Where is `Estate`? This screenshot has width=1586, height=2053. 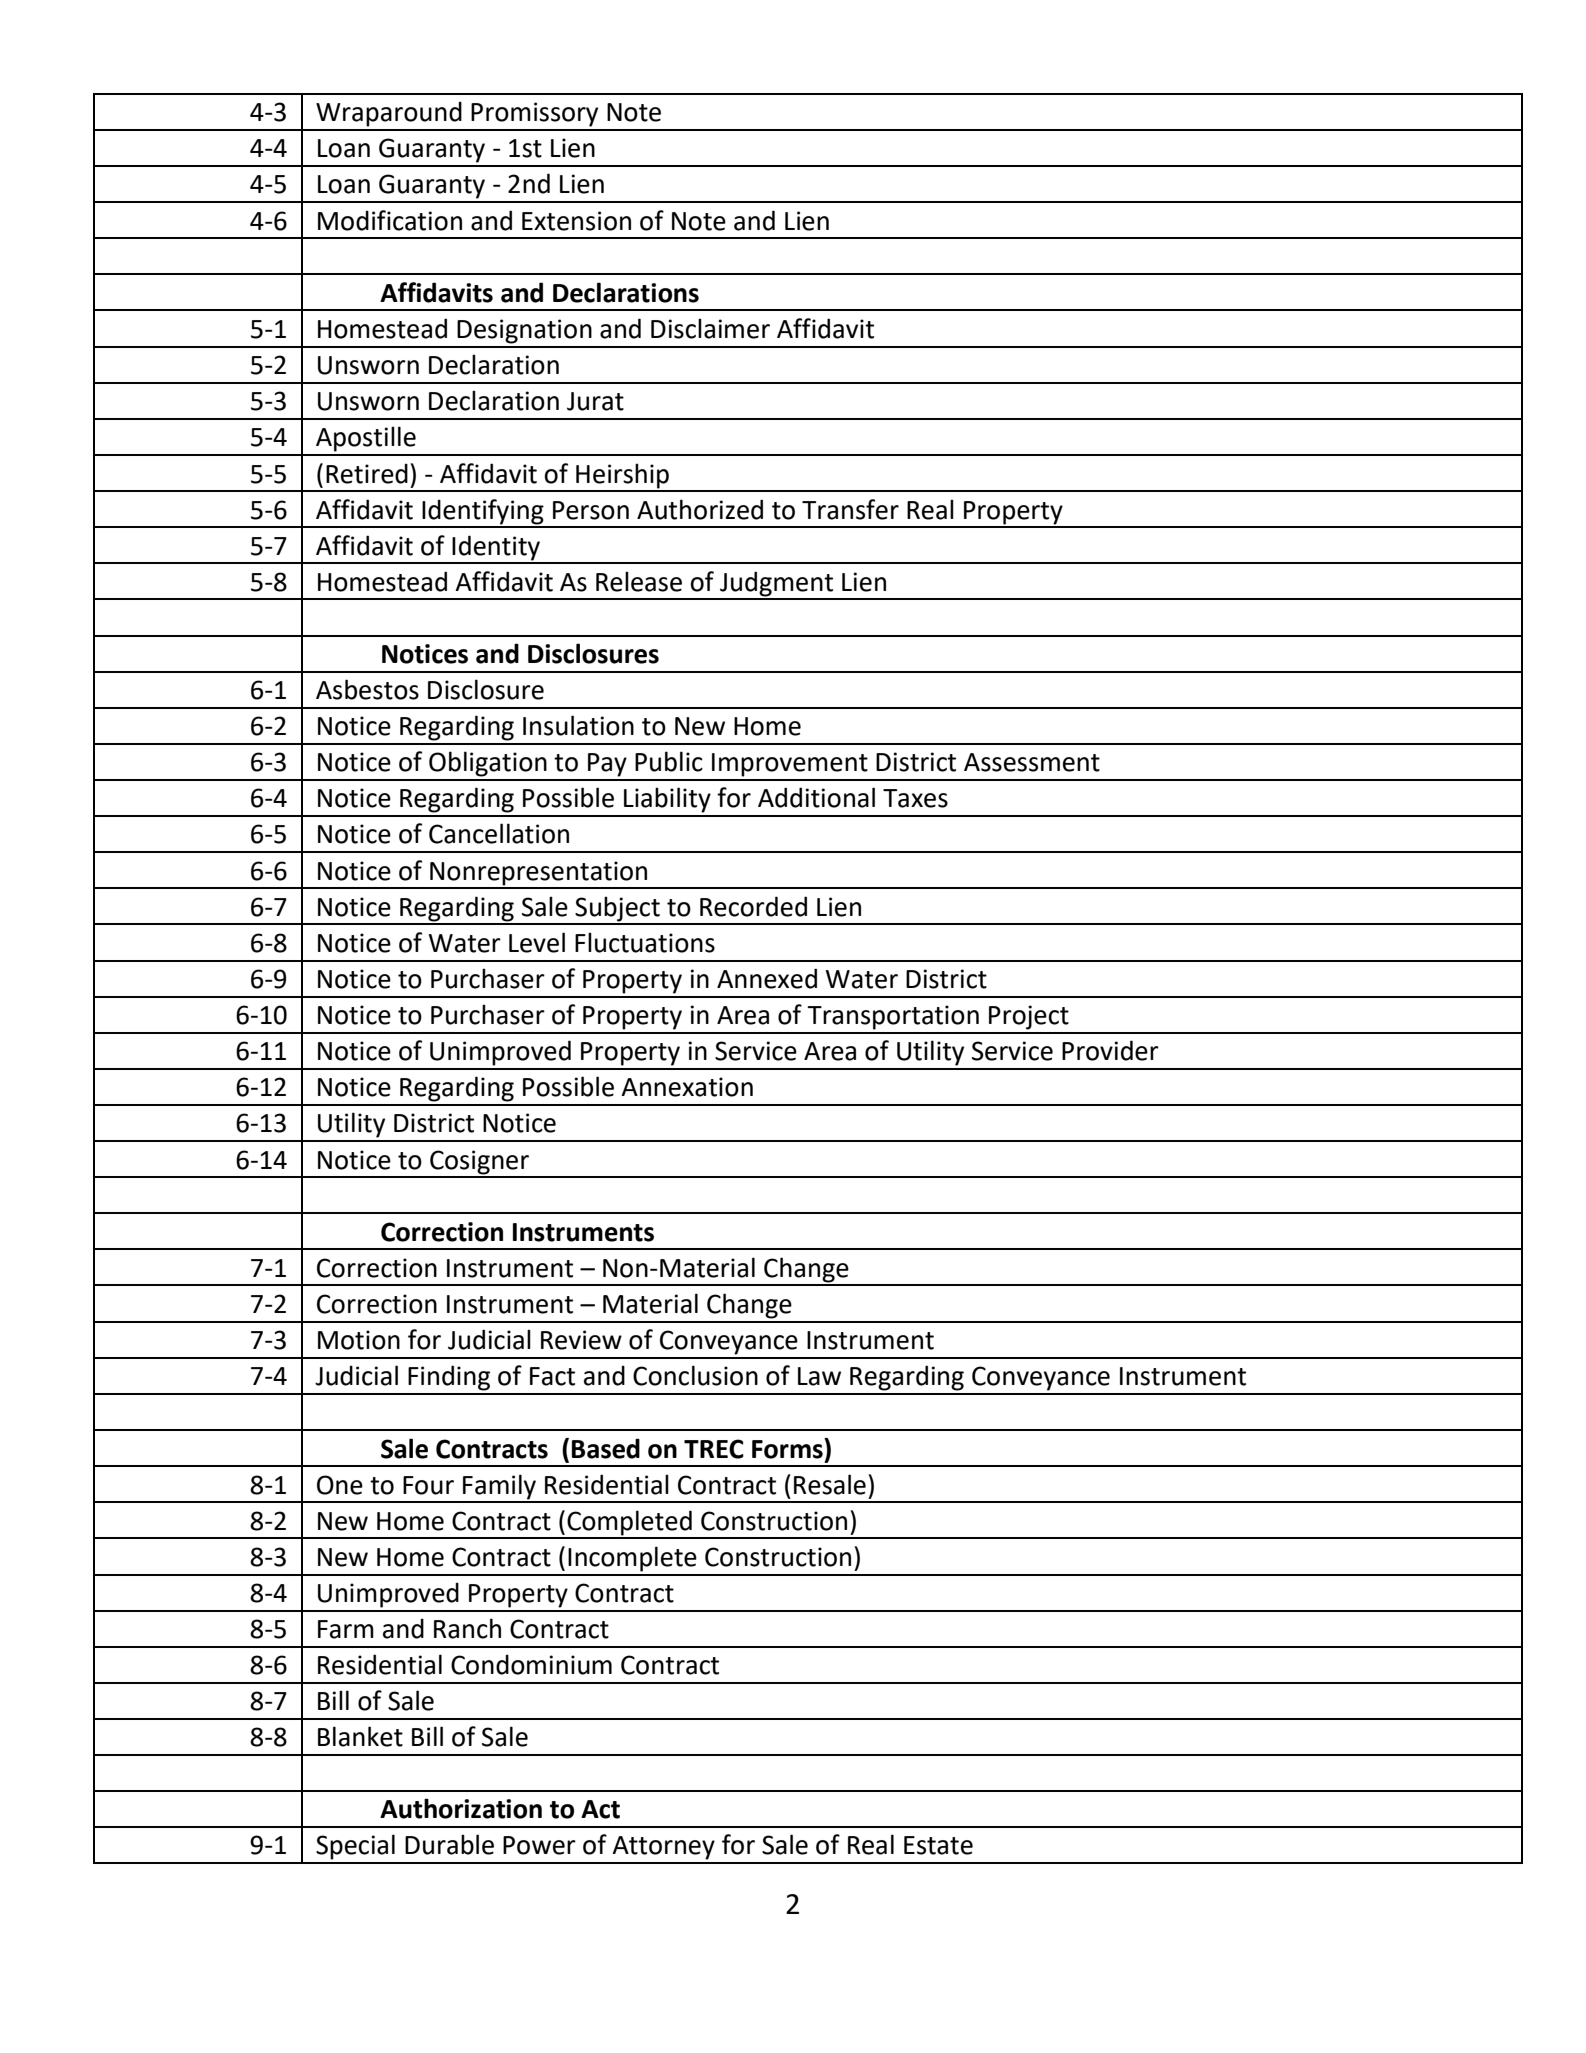
Estate is located at coordinates (938, 1845).
